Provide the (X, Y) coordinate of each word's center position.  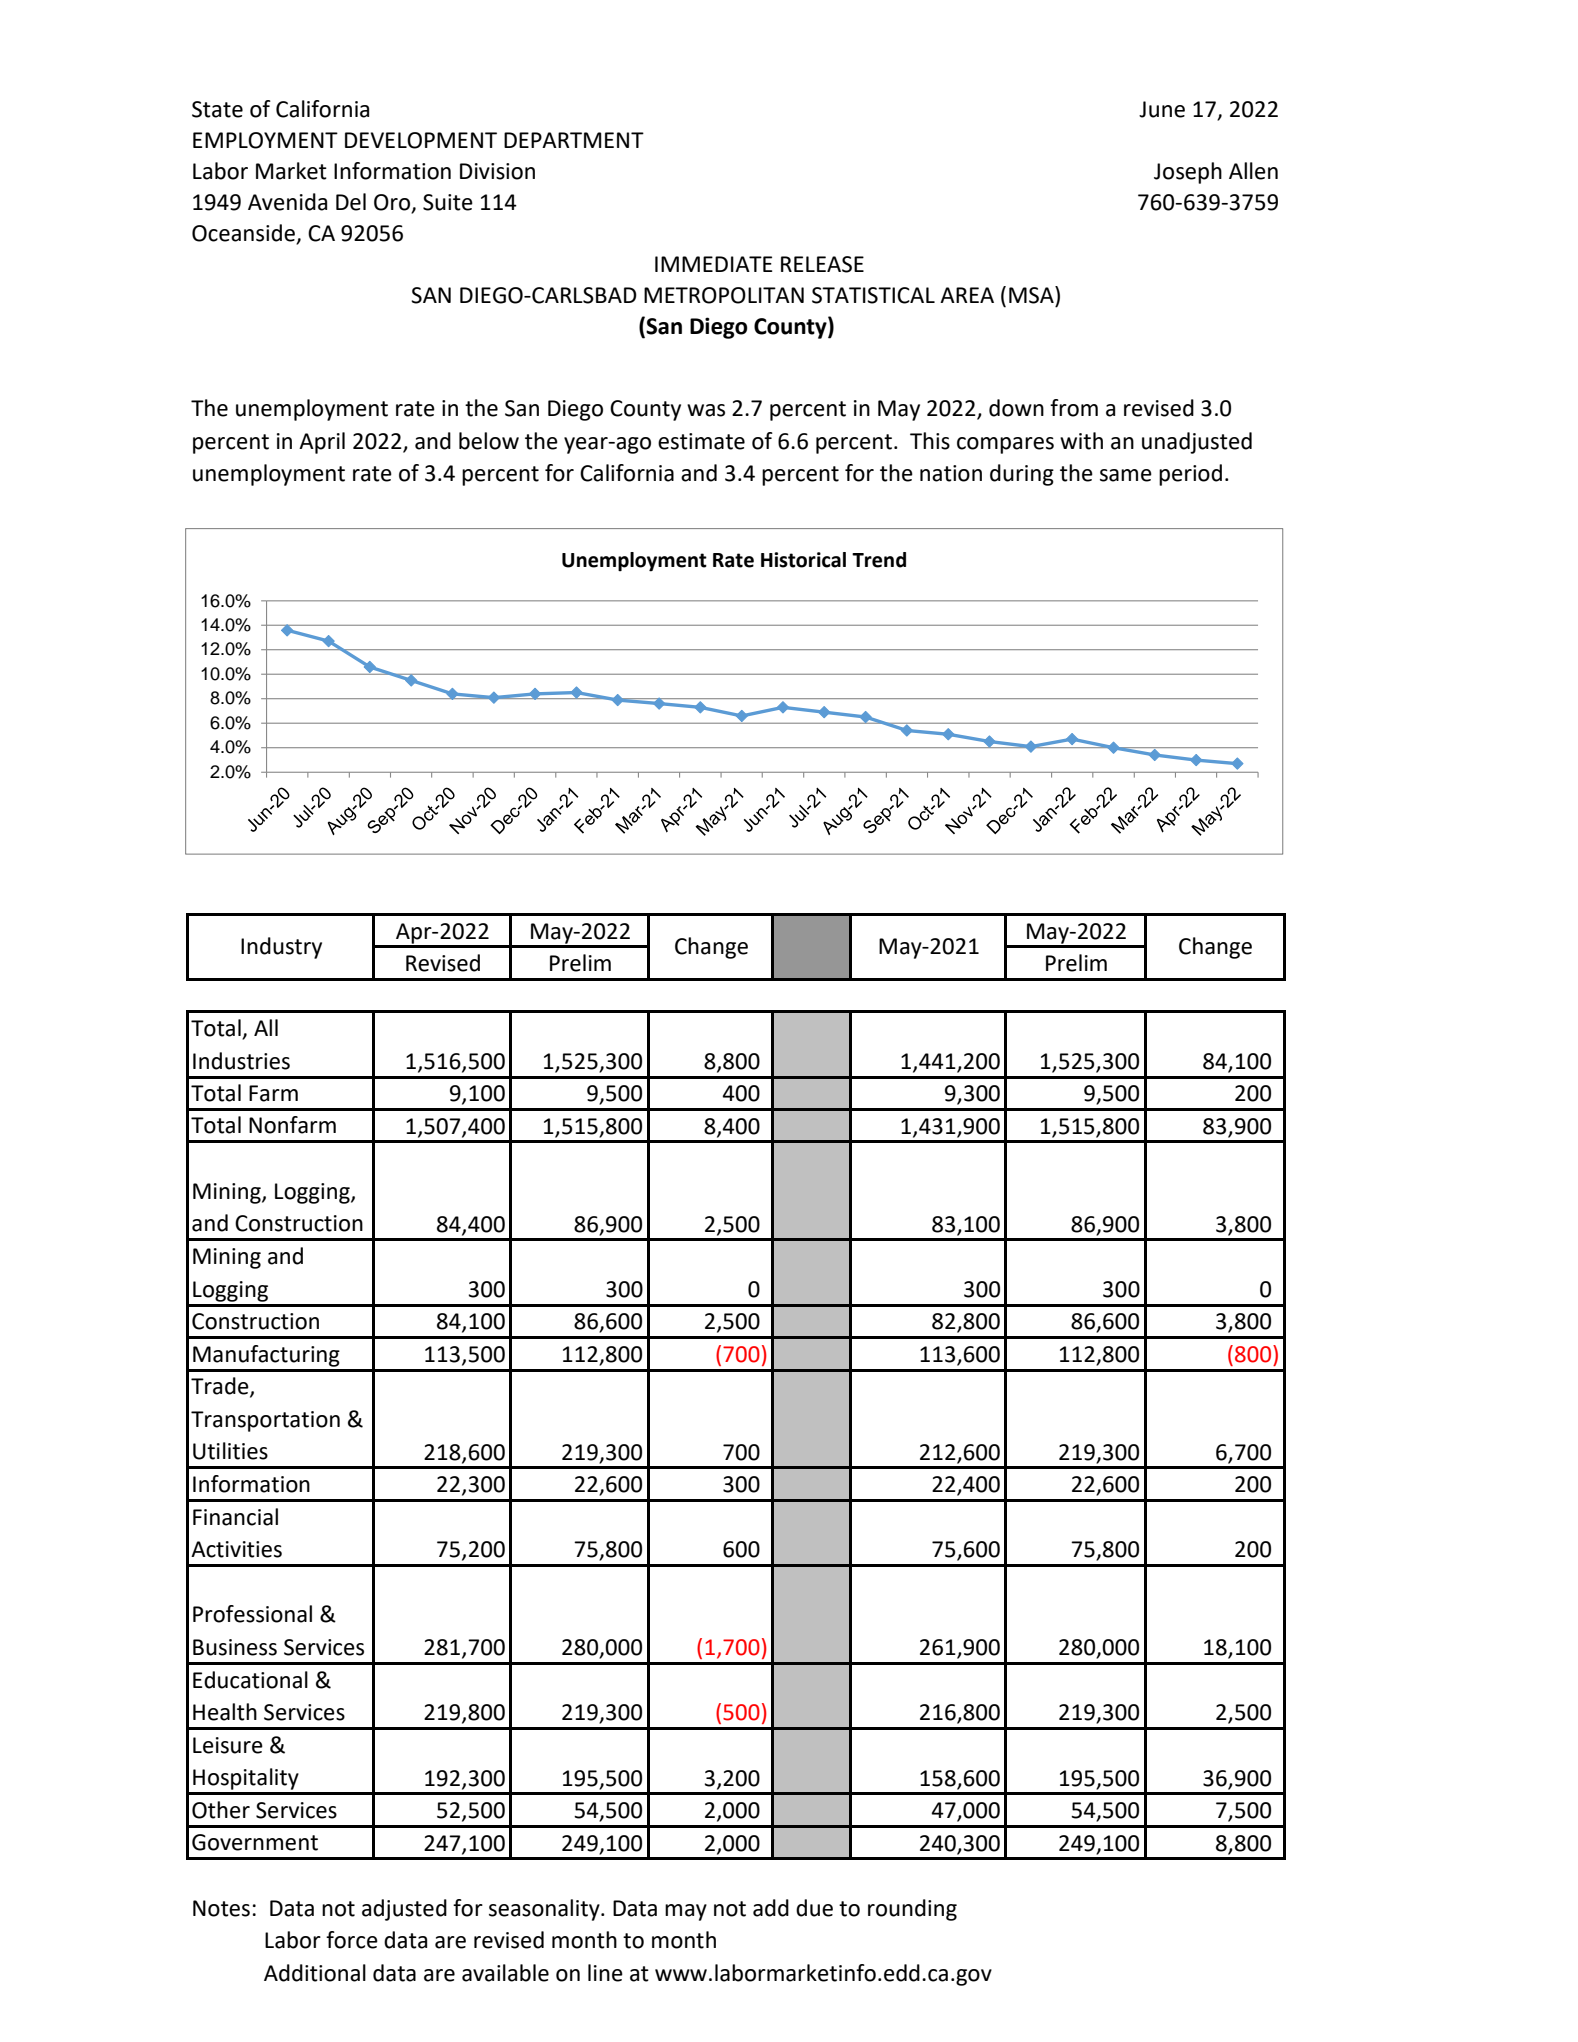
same (1126, 475)
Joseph (1188, 173)
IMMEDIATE (713, 264)
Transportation (265, 1421)
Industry (281, 948)
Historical (803, 560)
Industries (241, 1061)
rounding (912, 1910)
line (605, 1973)
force (352, 1940)
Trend (879, 560)
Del (351, 202)
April (322, 443)
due (814, 1908)
